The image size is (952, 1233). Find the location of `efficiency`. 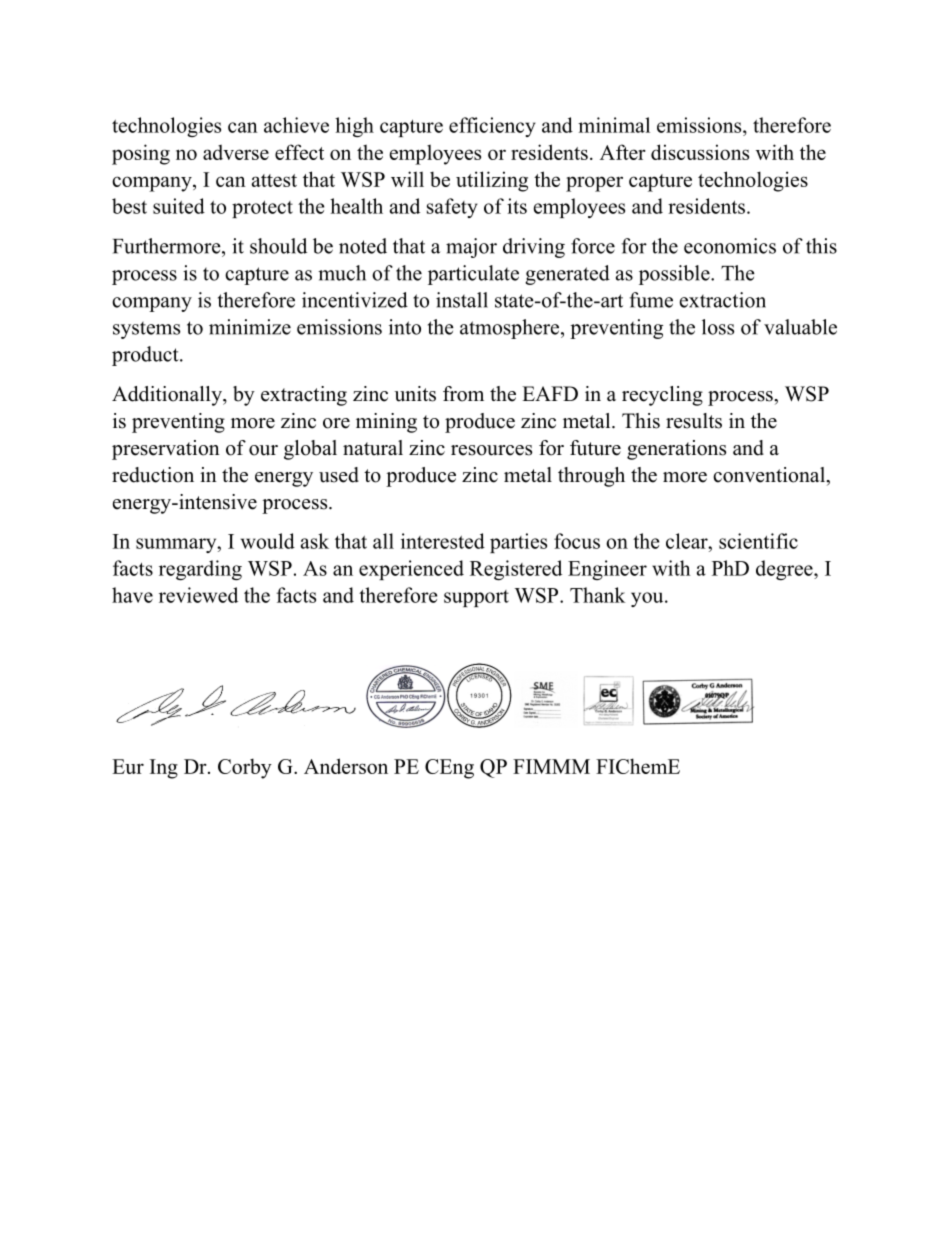

efficiency is located at coordinates (492, 127).
